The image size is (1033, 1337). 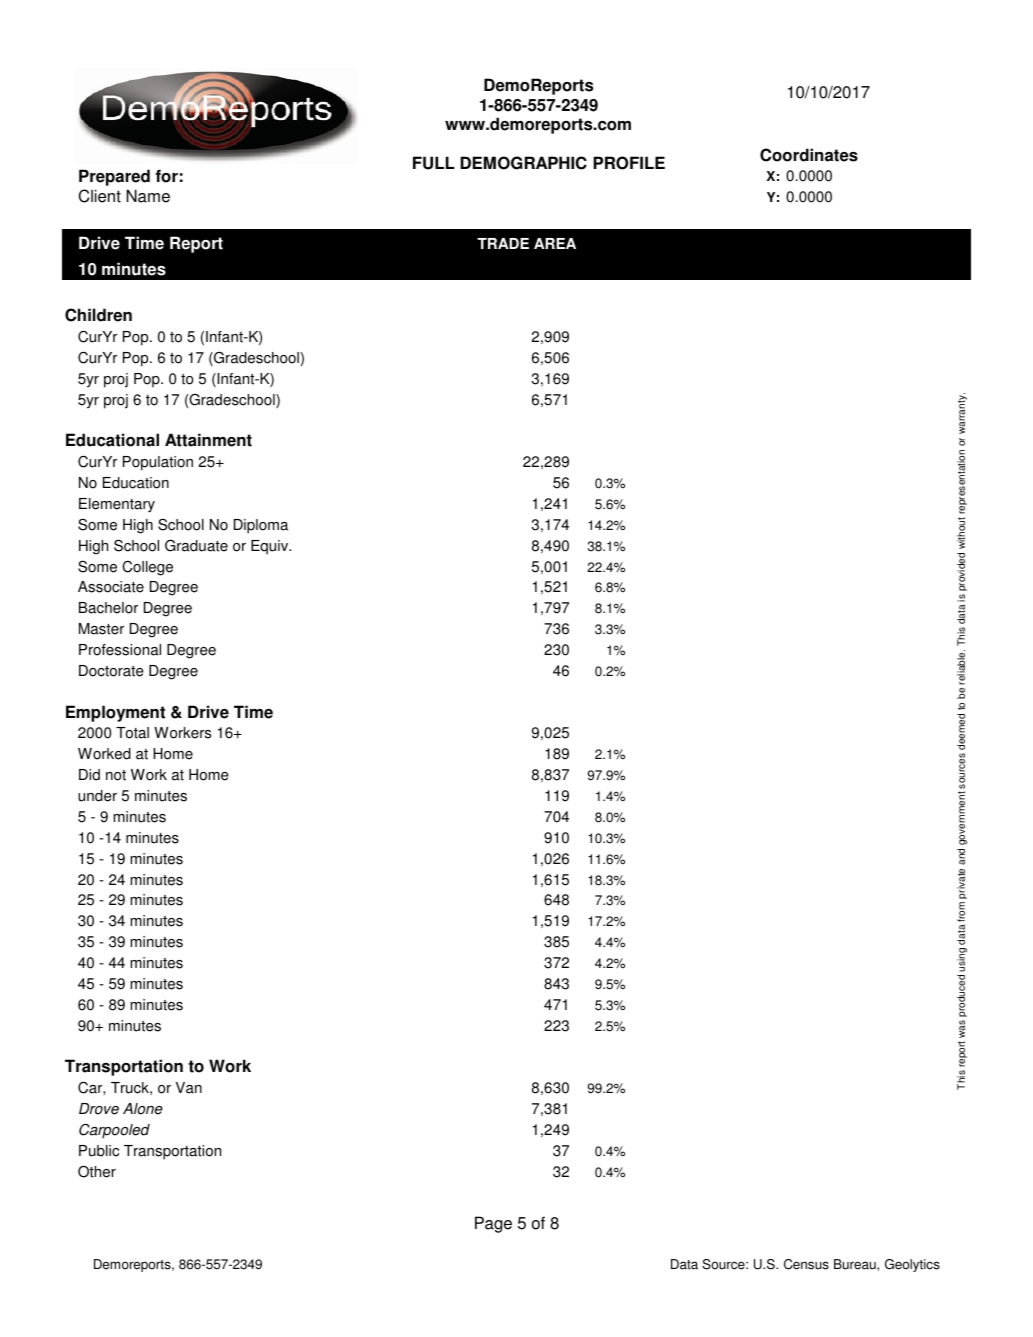 I want to click on Other, so click(x=97, y=1171).
